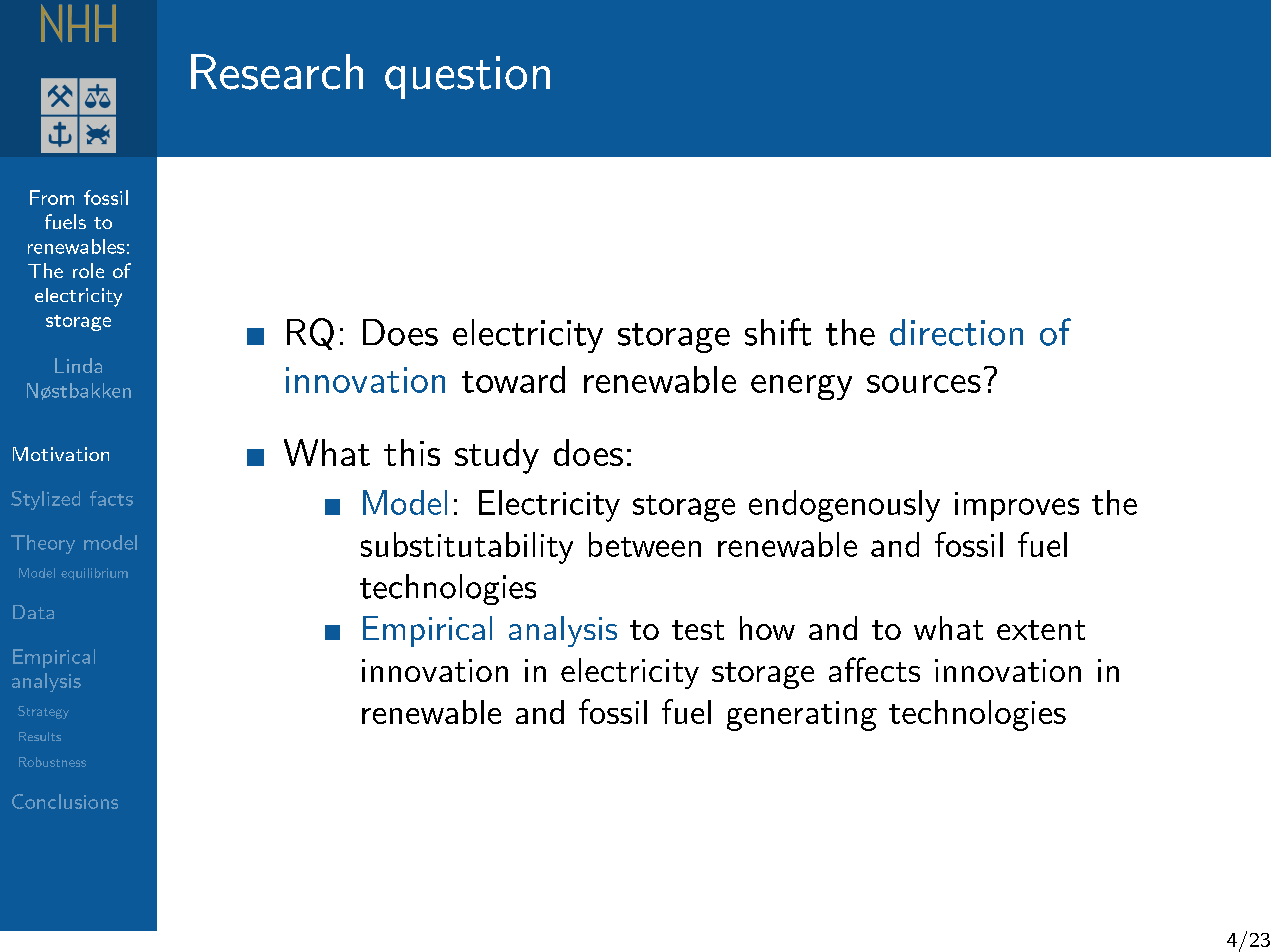 Image resolution: width=1271 pixels, height=952 pixels. What do you see at coordinates (801, 387) in the page?
I see `energy` at bounding box center [801, 387].
